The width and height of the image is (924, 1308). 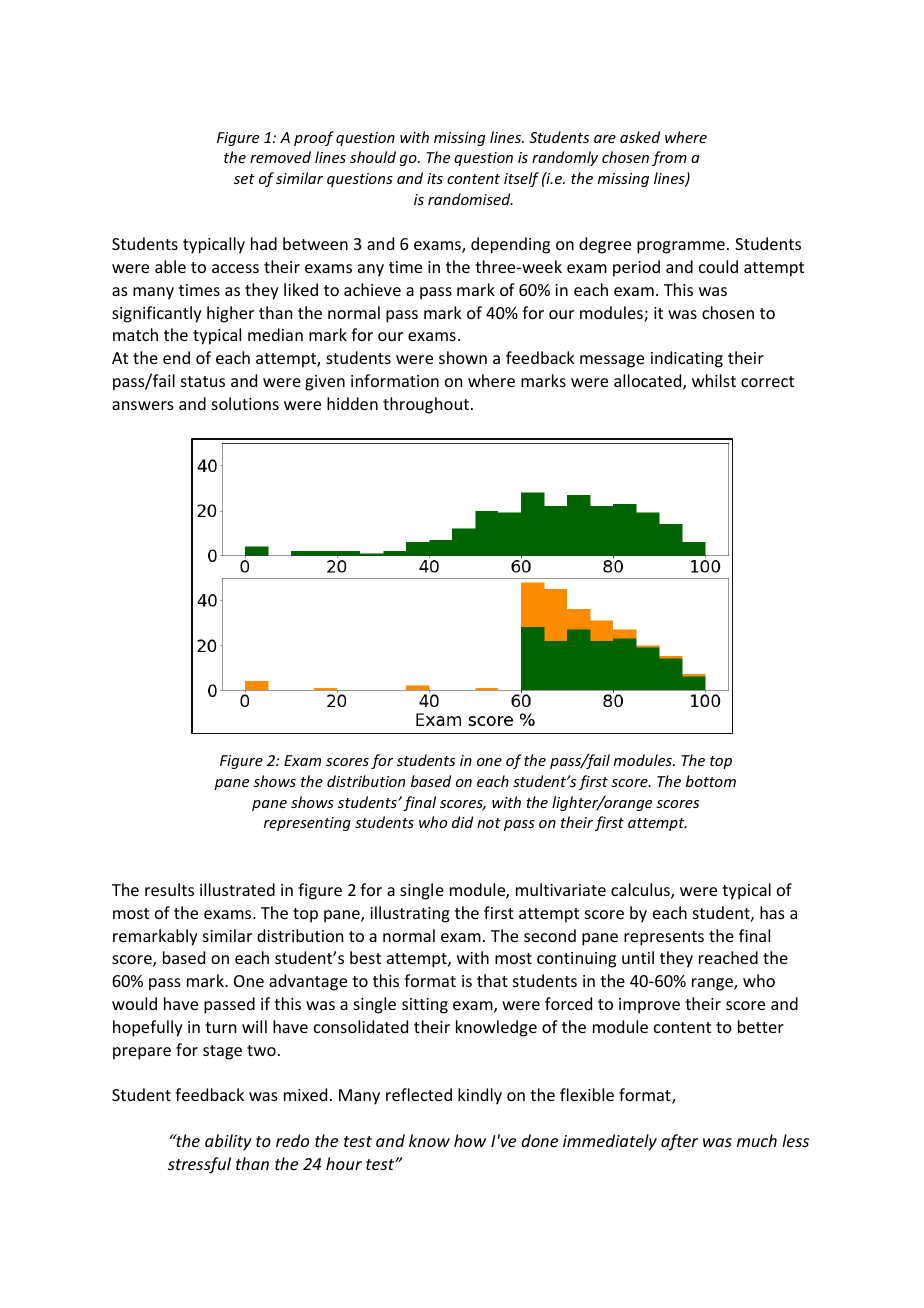 What do you see at coordinates (669, 158) in the image?
I see `from` at bounding box center [669, 158].
